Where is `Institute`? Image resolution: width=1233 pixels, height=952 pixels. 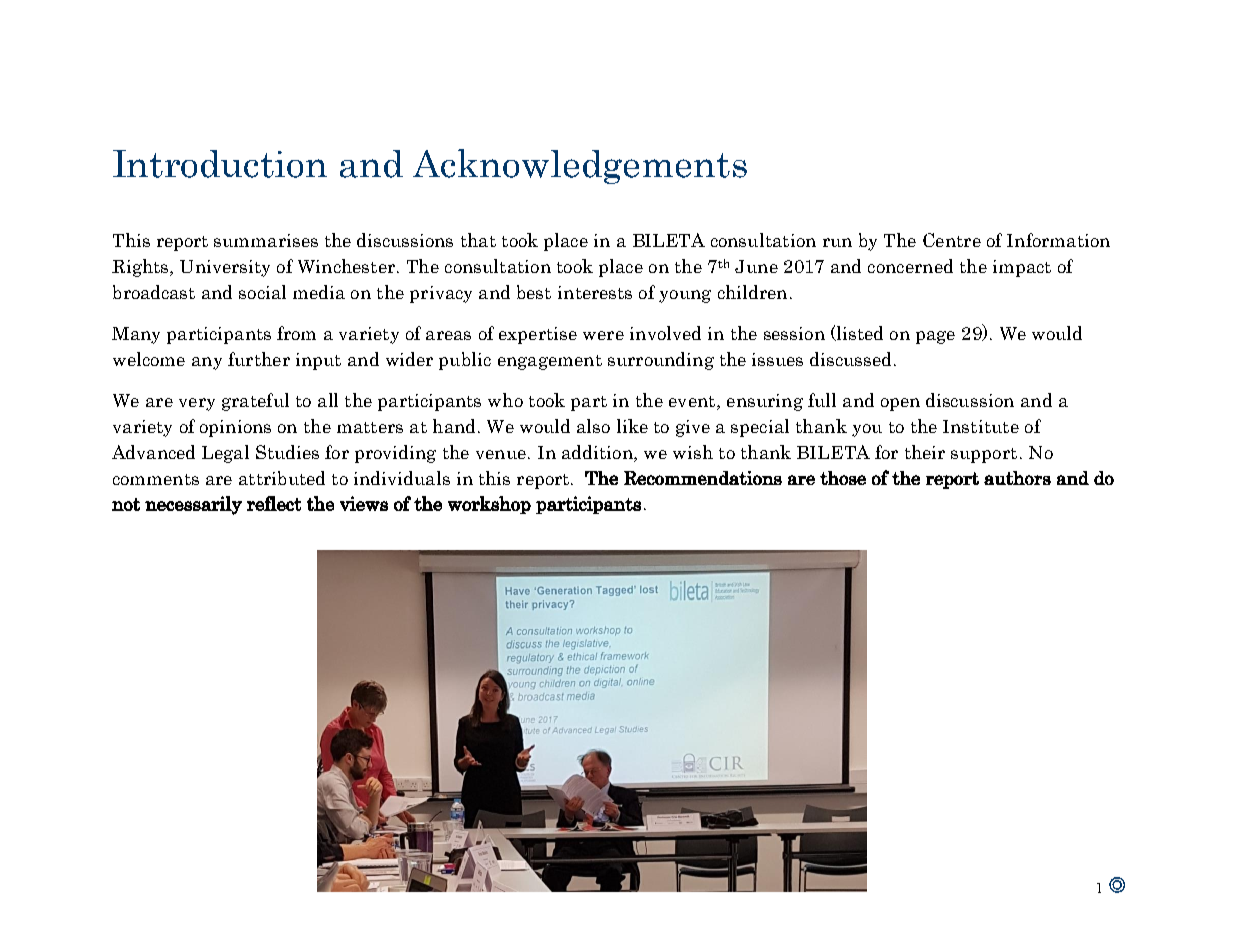
Institute is located at coordinates (981, 426).
